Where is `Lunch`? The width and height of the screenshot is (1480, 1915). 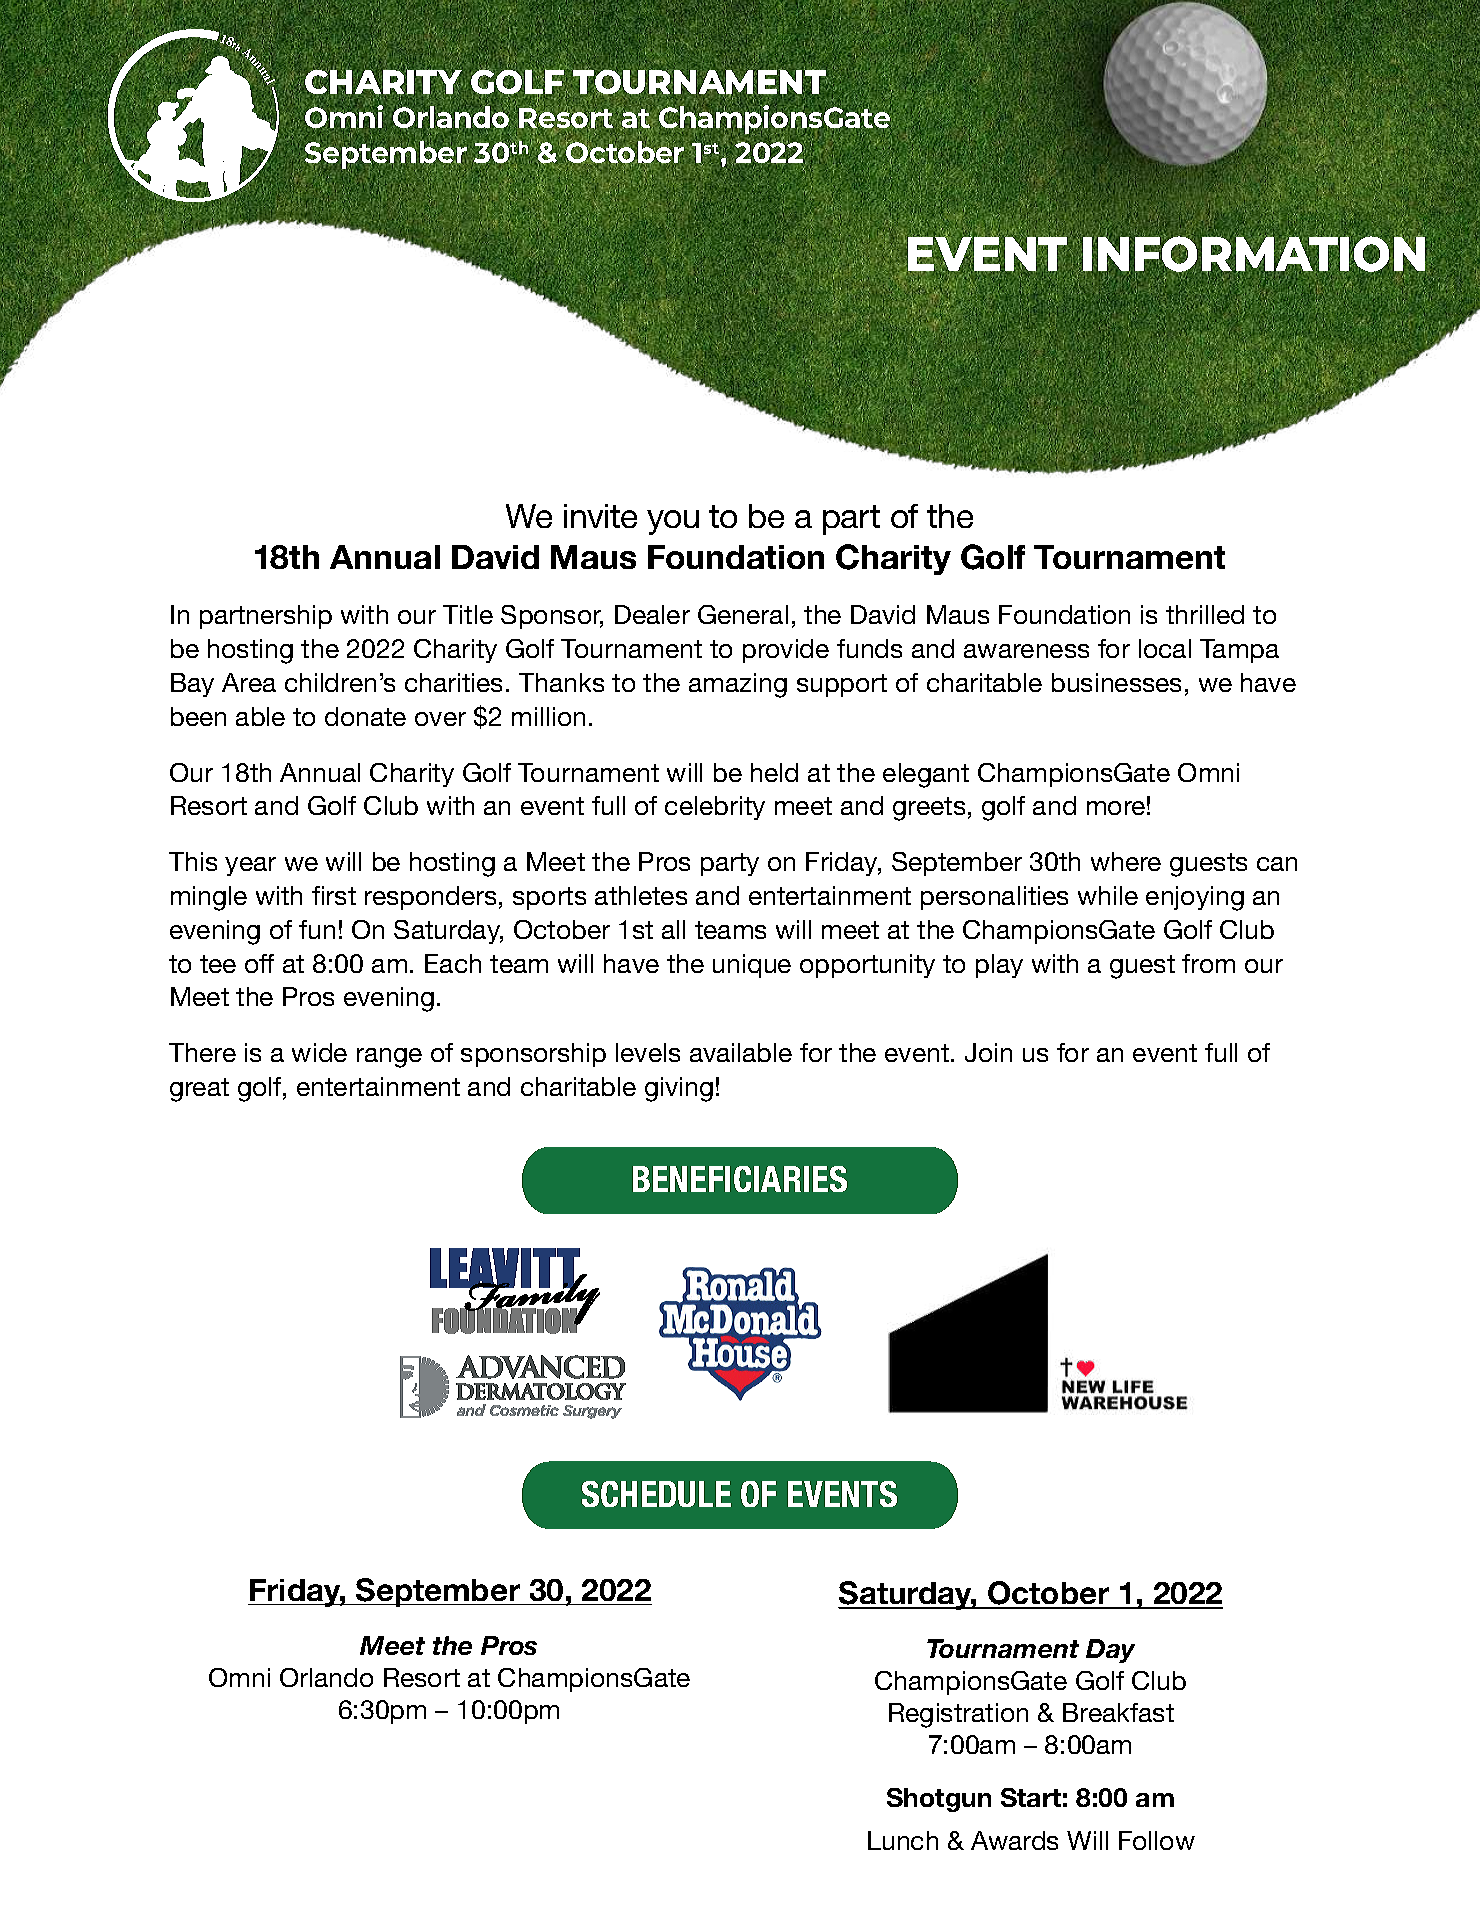 Lunch is located at coordinates (903, 1840).
